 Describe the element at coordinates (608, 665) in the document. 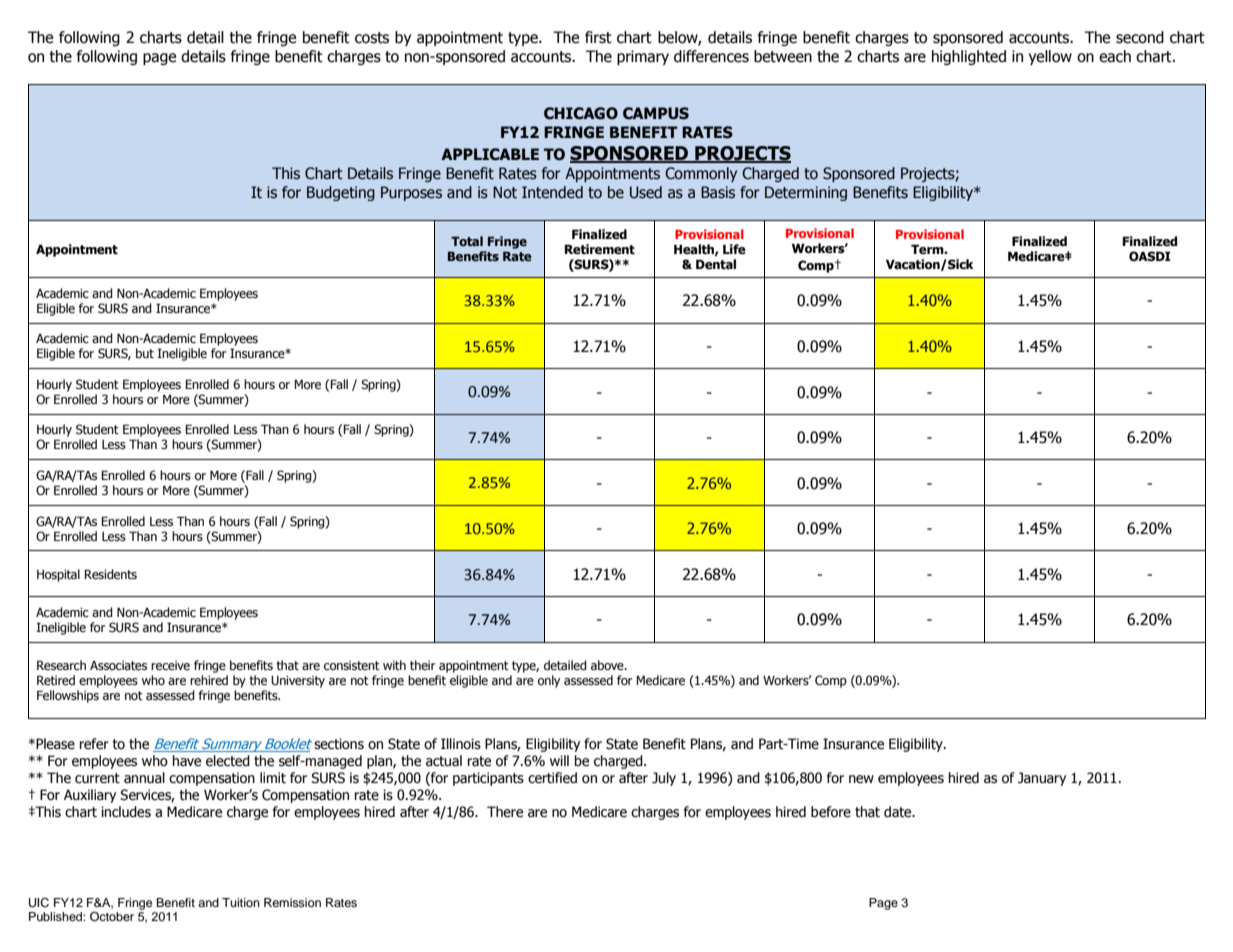

I see `above` at that location.
